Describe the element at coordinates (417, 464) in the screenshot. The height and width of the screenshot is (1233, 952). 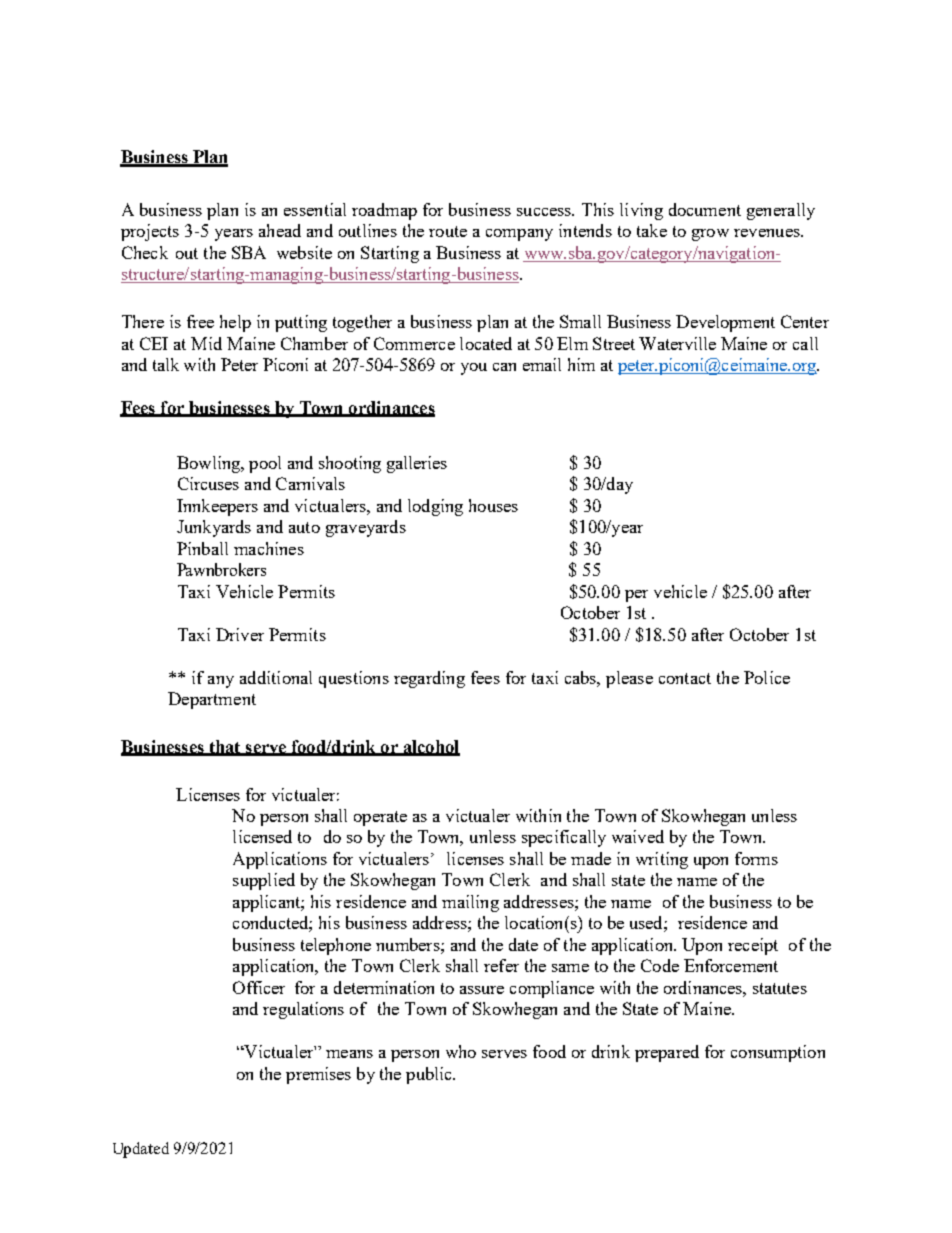
I see `galleries` at that location.
